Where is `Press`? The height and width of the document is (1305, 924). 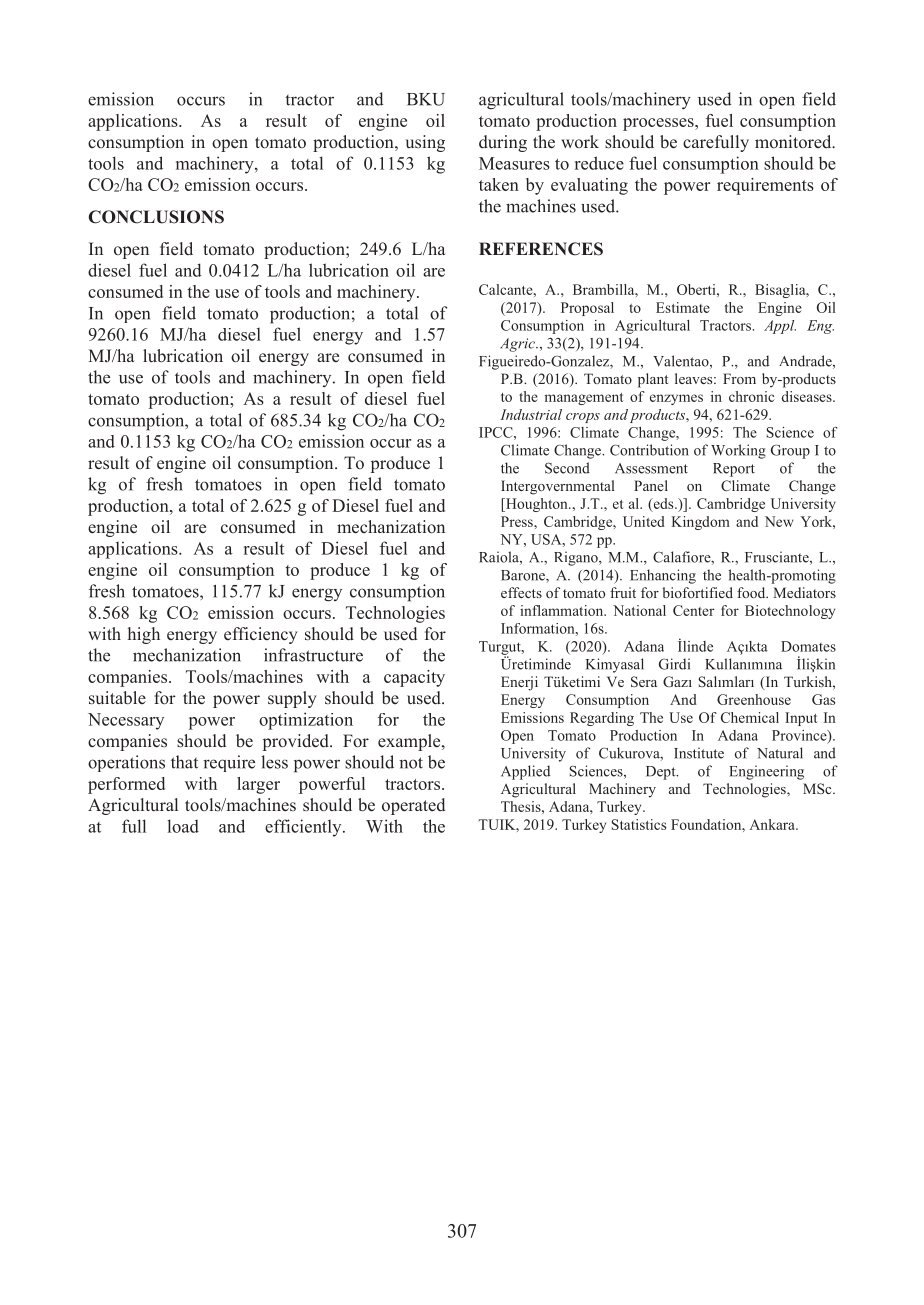
Press is located at coordinates (518, 521).
